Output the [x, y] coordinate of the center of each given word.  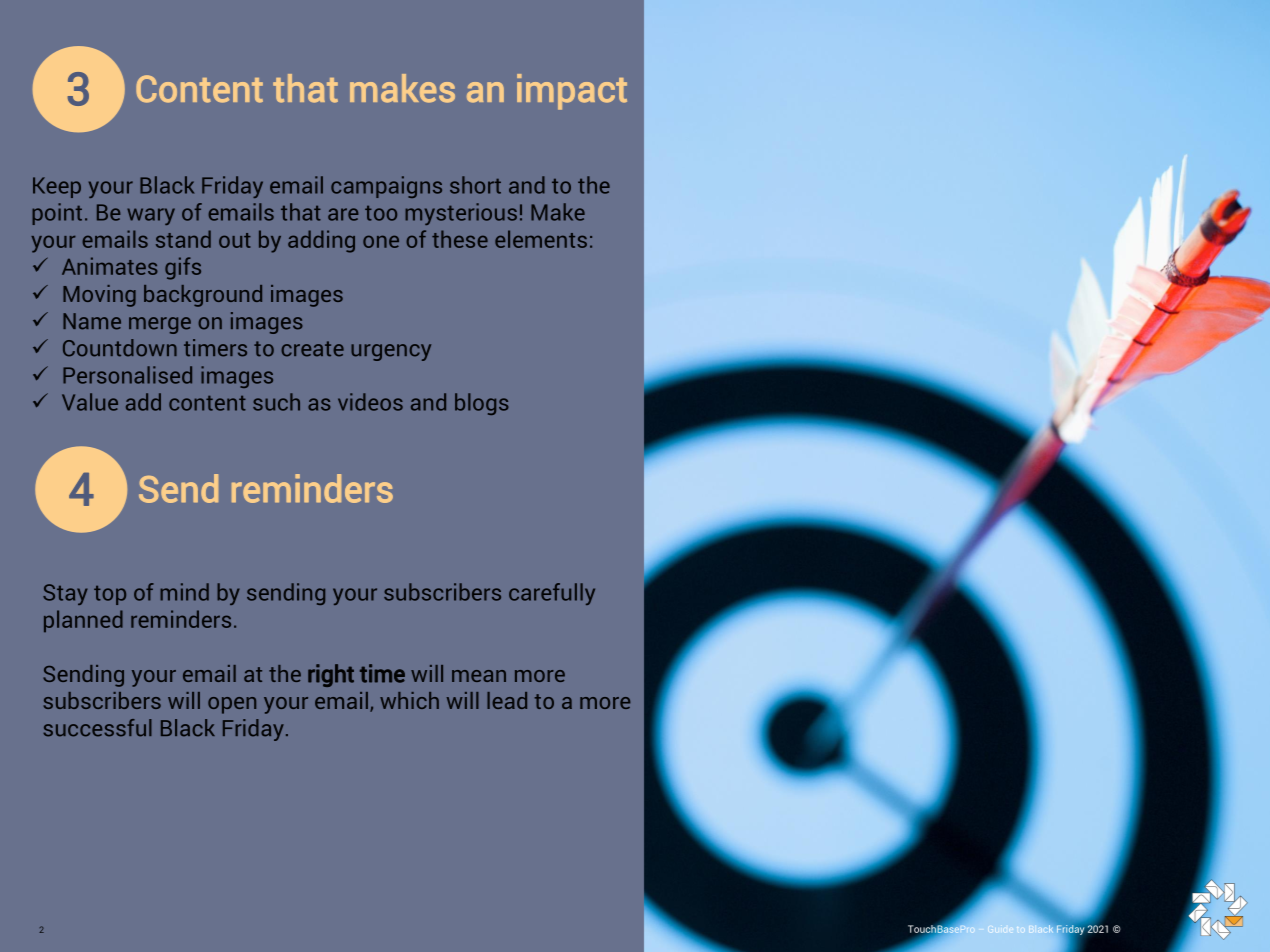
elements [541, 239]
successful [97, 728]
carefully [552, 594]
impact [572, 92]
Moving [99, 296]
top [110, 595]
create [312, 349]
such [276, 402]
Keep [57, 187]
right [331, 675]
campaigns [386, 187]
